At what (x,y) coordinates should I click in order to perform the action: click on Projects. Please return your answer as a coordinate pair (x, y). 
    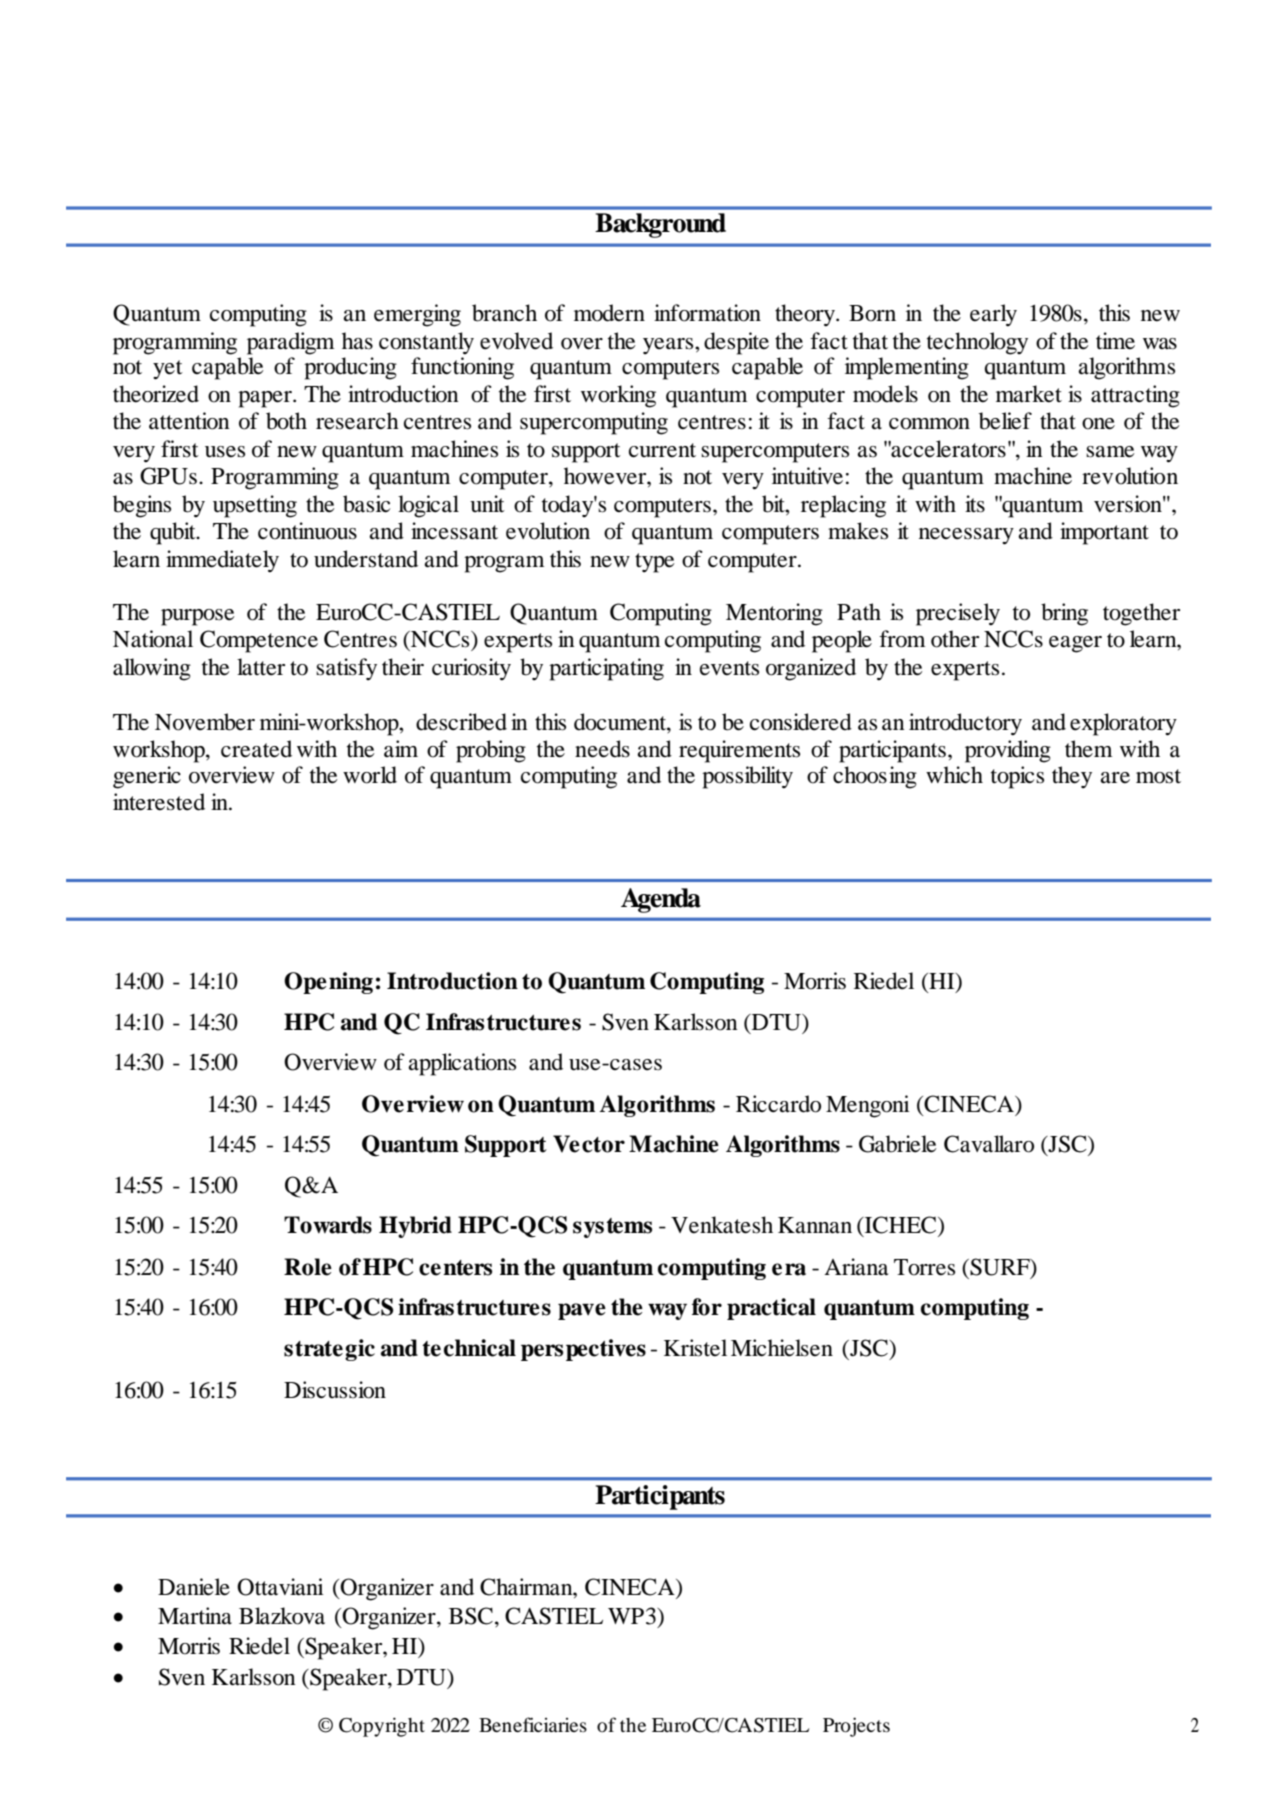
    Looking at the image, I should click on (856, 1727).
